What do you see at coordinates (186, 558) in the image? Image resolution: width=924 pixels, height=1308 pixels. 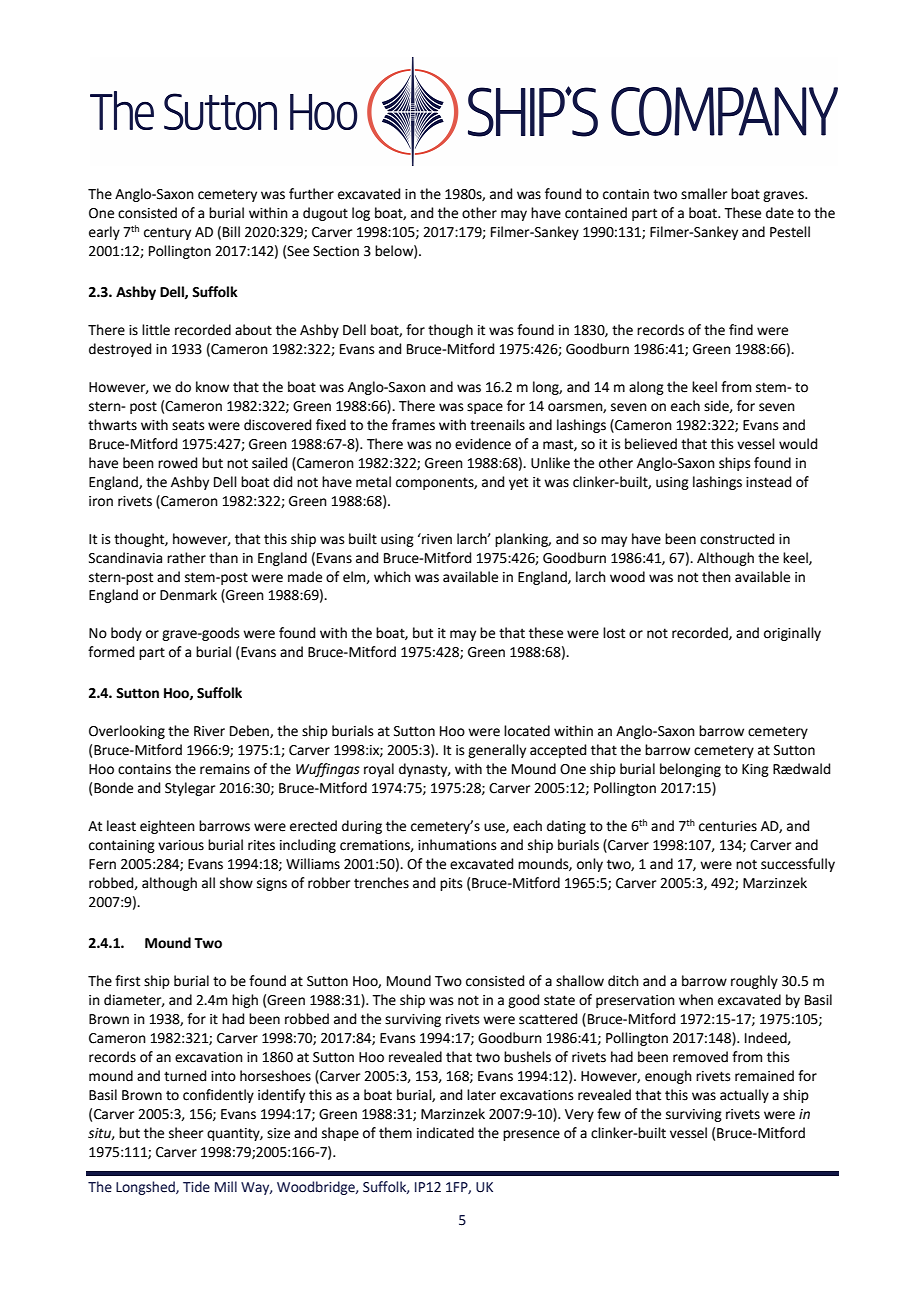 I see `rather` at bounding box center [186, 558].
